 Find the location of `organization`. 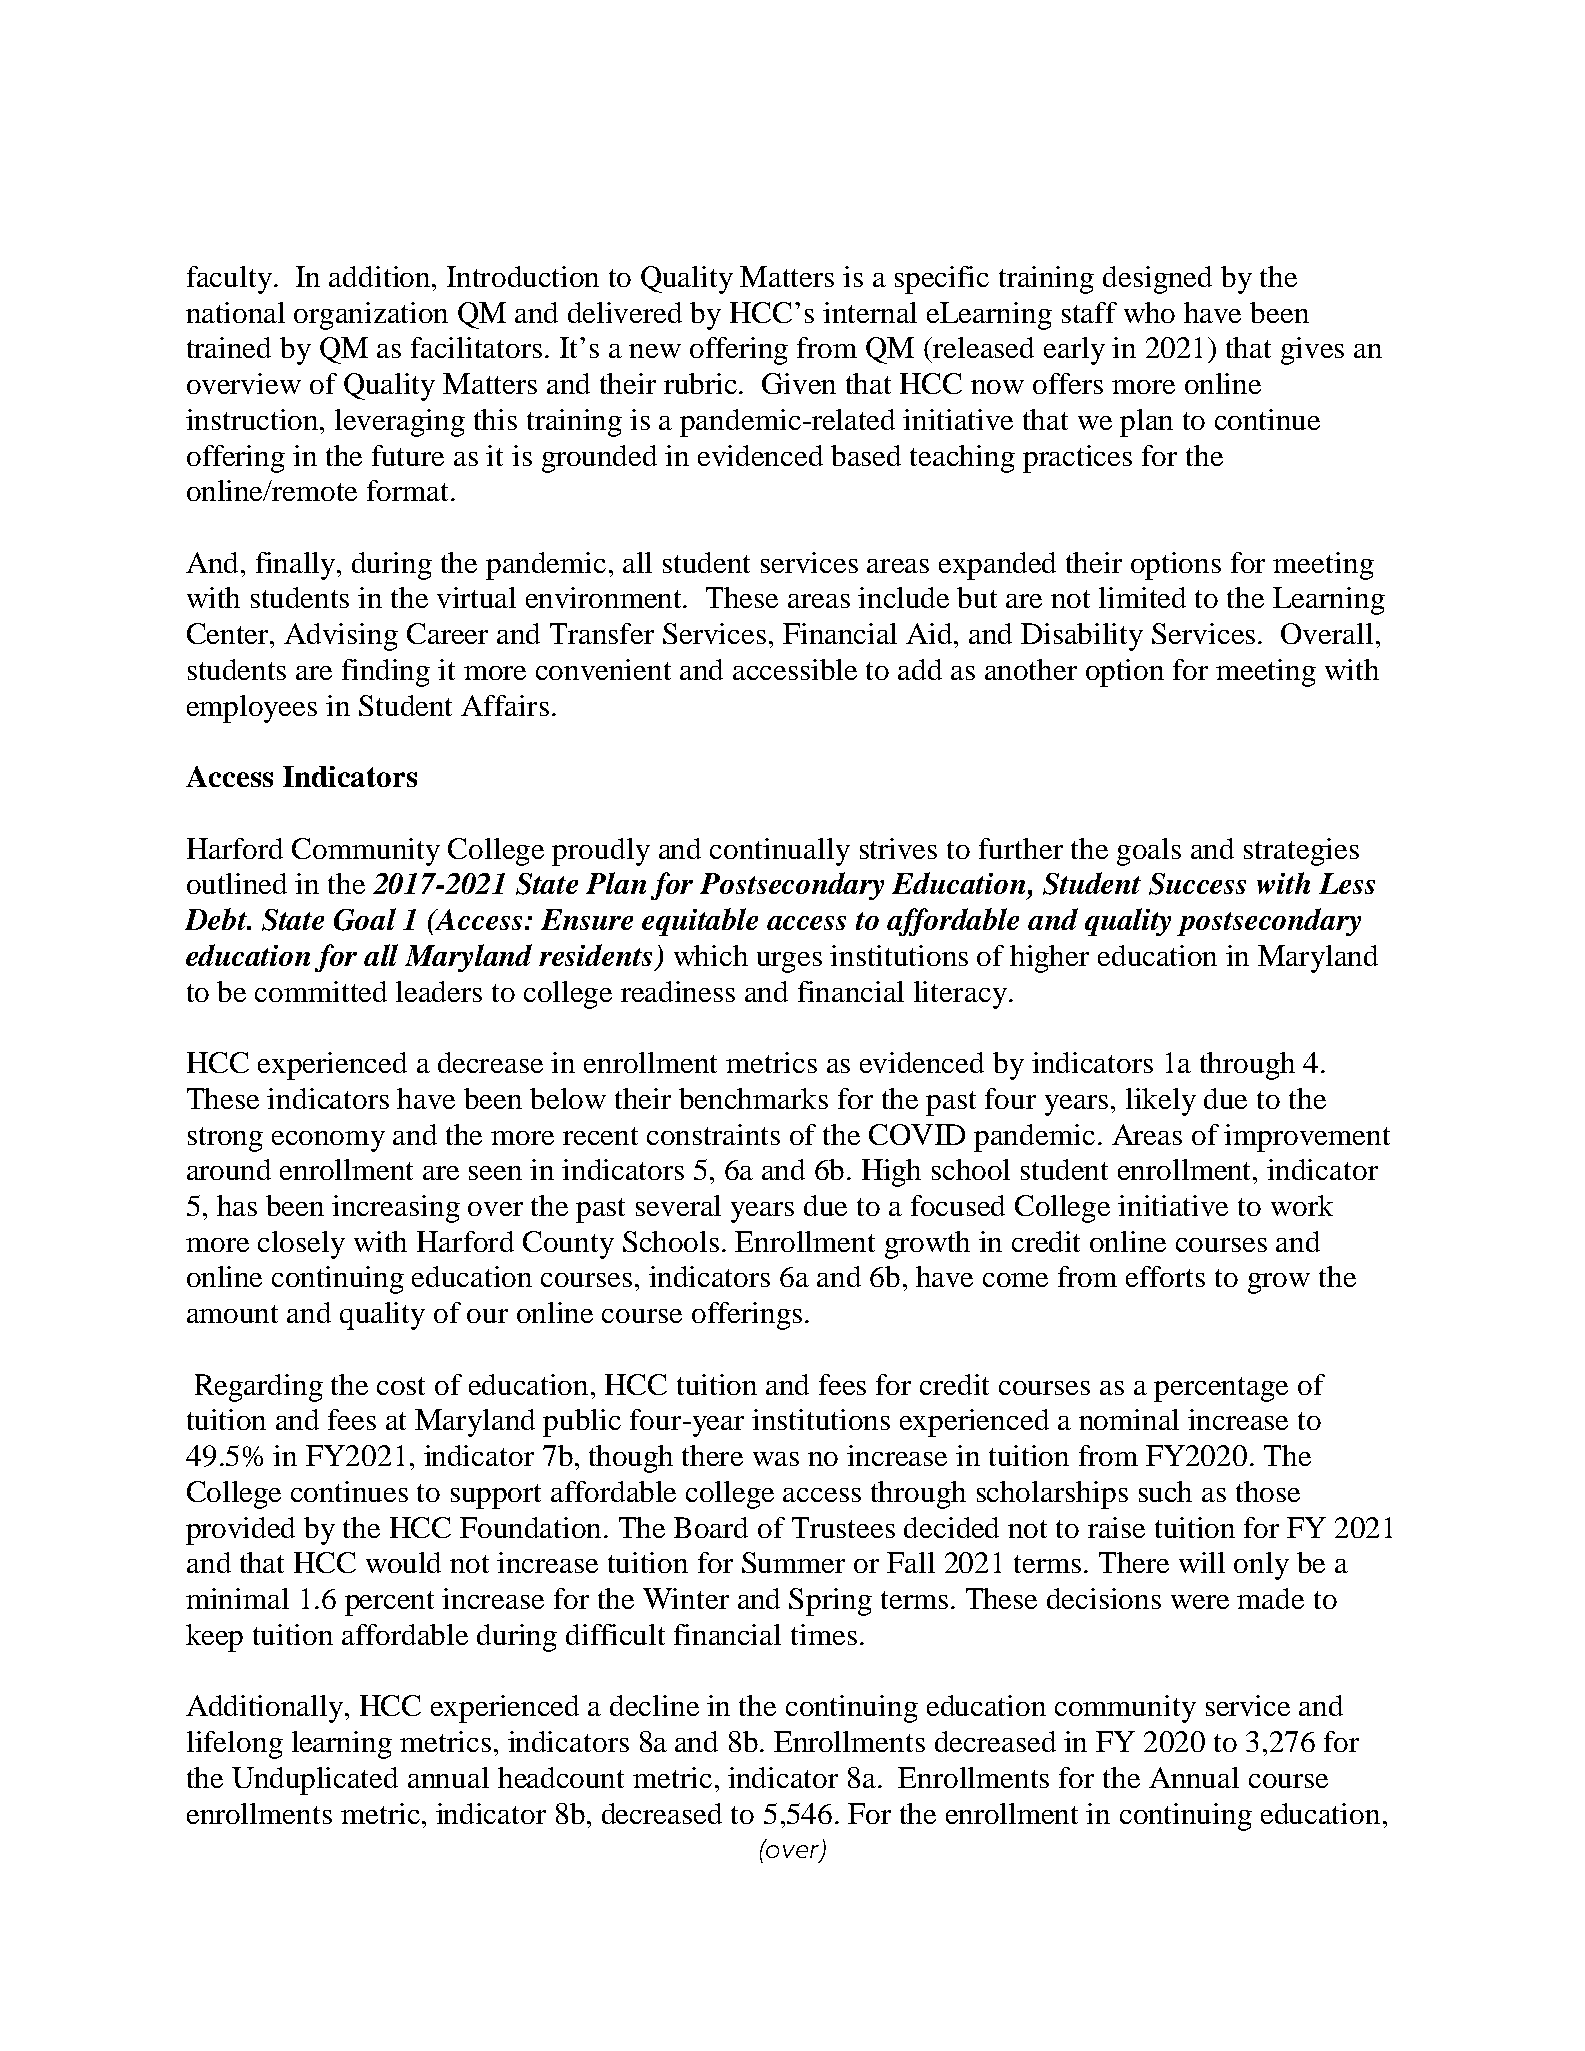

organization is located at coordinates (371, 316).
